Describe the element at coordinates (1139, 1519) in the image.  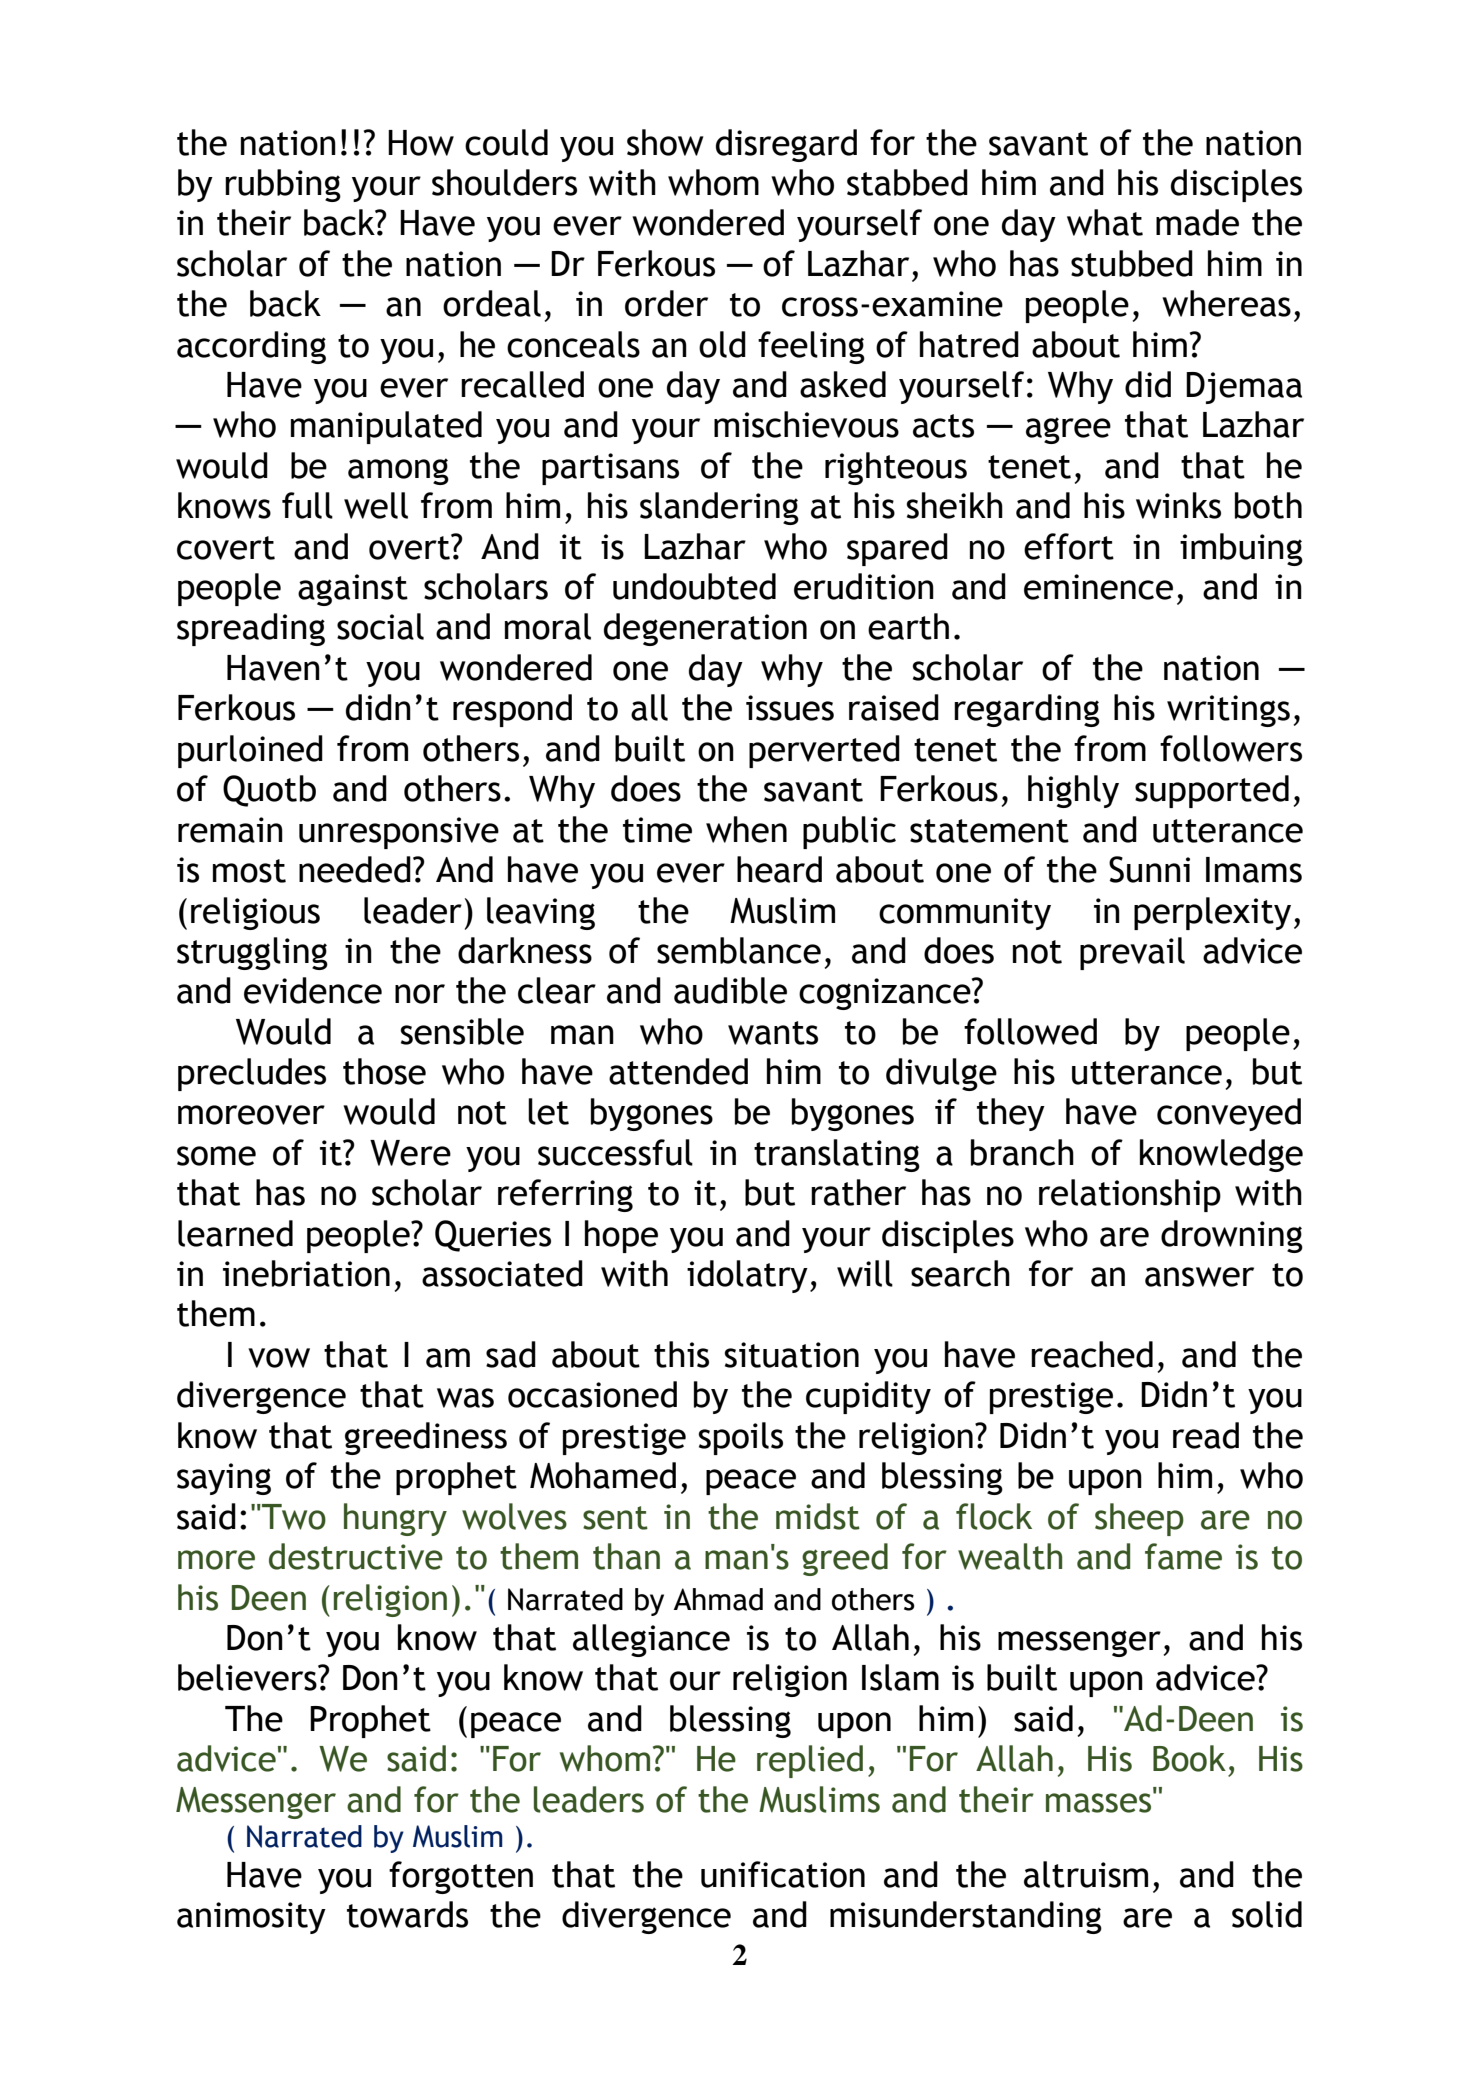
I see `sheep` at that location.
